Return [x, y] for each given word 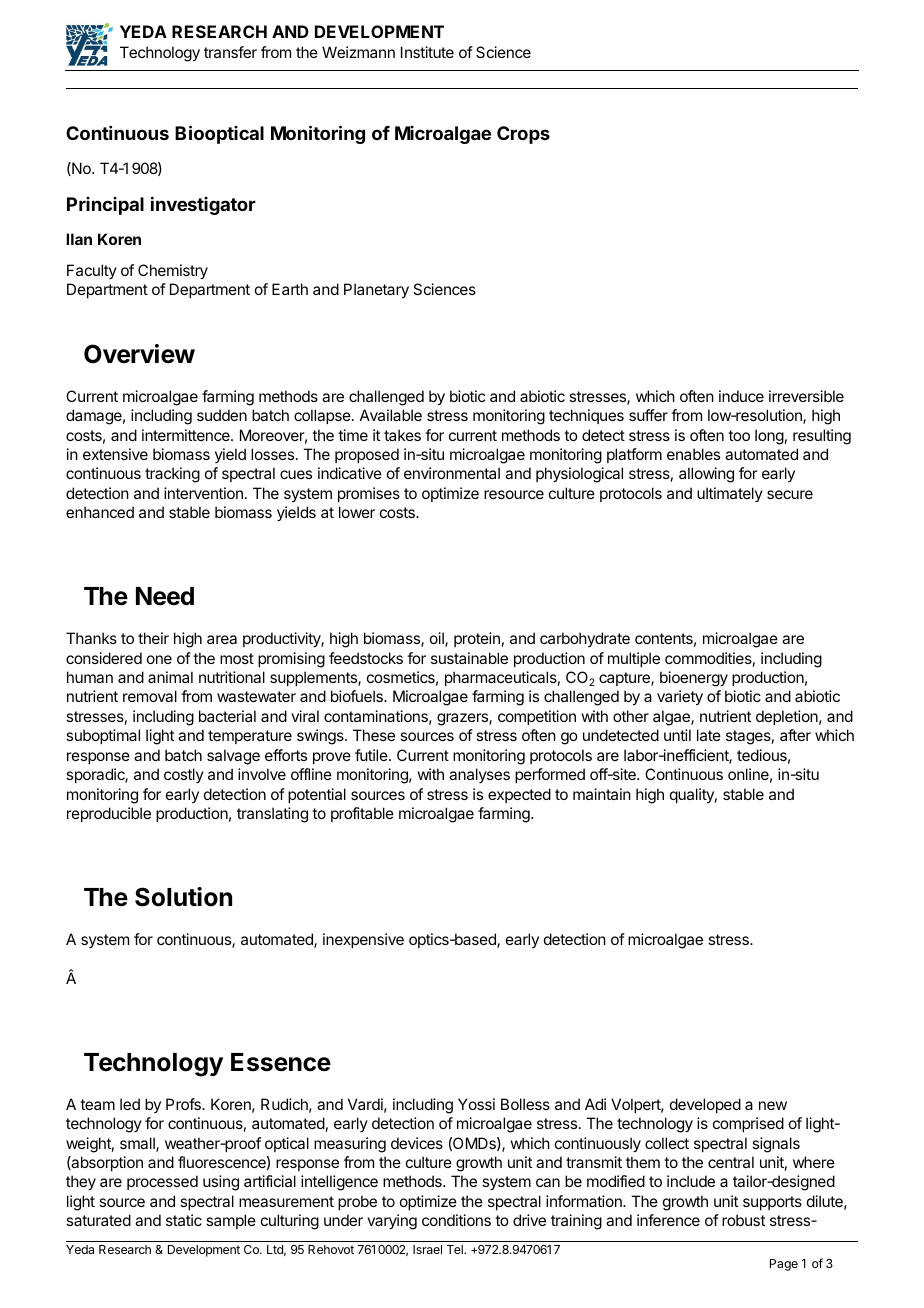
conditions [456, 1220]
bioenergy [694, 679]
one [159, 659]
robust [743, 1220]
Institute [427, 52]
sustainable [469, 658]
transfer [230, 52]
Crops [523, 135]
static [184, 1220]
